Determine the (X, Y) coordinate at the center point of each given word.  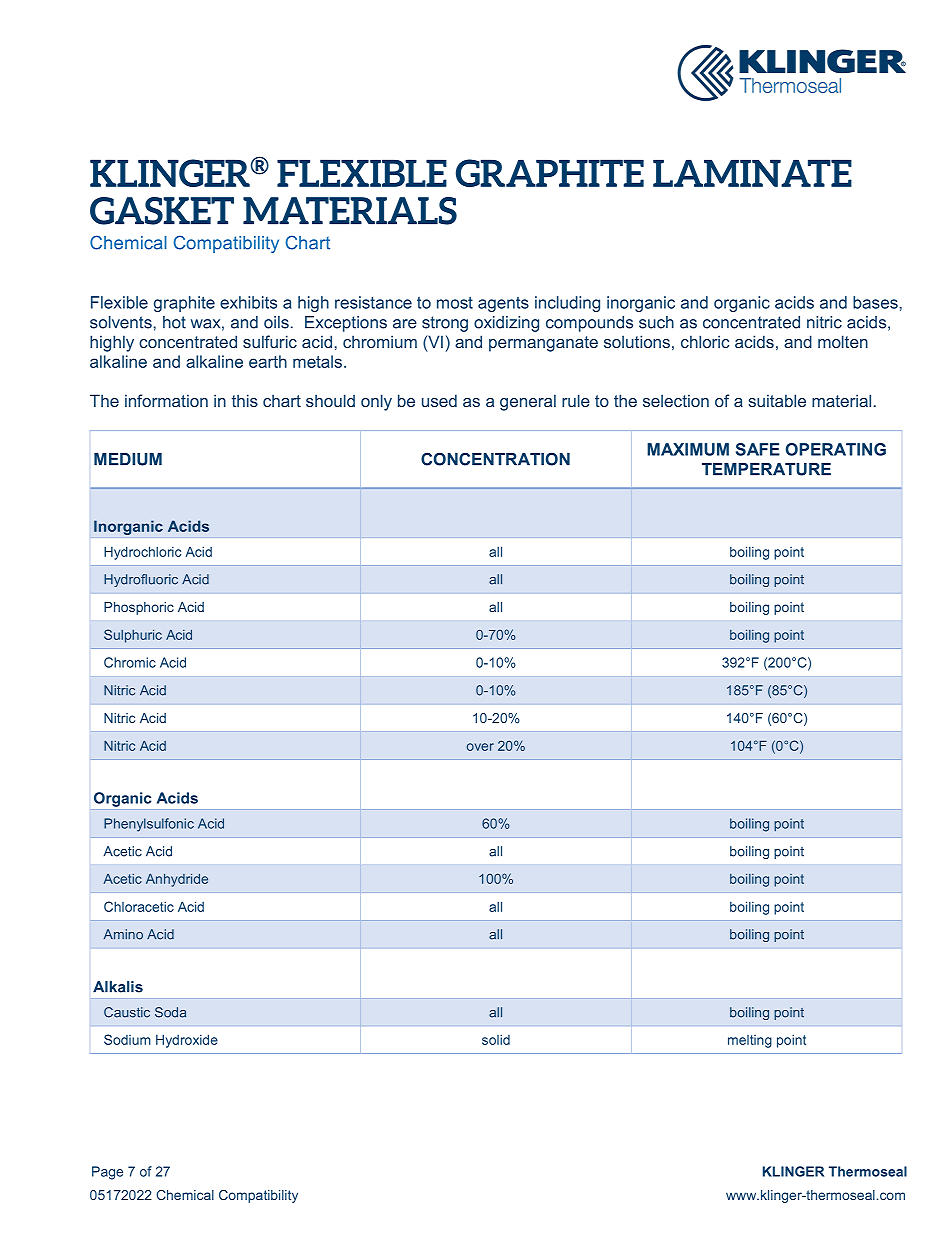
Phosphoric (139, 608)
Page (107, 1173)
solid (496, 1039)
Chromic (130, 662)
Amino (123, 934)
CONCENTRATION (495, 459)
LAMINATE (752, 173)
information (166, 400)
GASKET (162, 211)
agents (503, 304)
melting (750, 1041)
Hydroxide (187, 1041)
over (480, 747)
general (528, 402)
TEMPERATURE (766, 469)
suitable (777, 400)
